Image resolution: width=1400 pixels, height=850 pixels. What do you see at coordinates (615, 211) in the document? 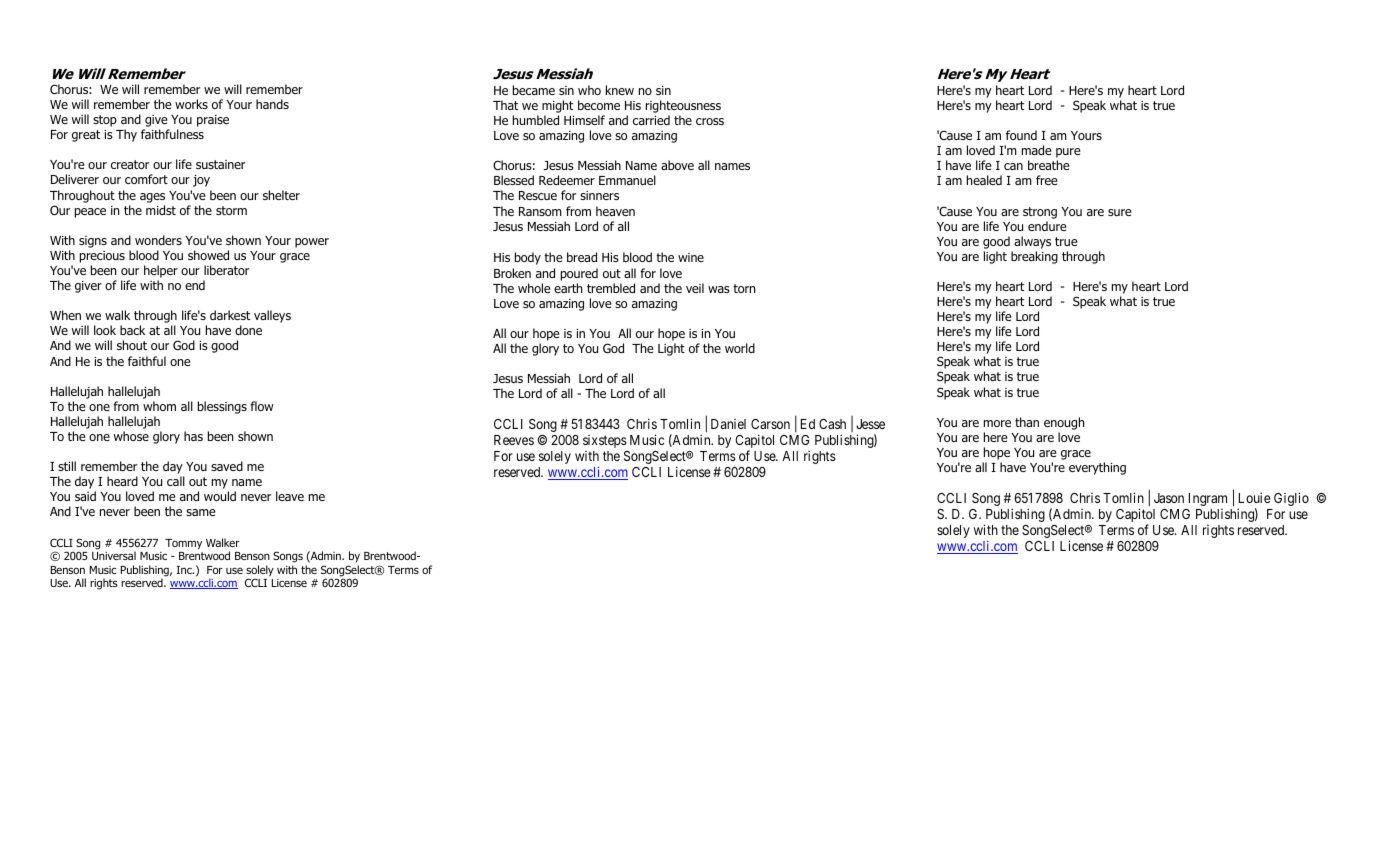
I see `heaven` at bounding box center [615, 211].
